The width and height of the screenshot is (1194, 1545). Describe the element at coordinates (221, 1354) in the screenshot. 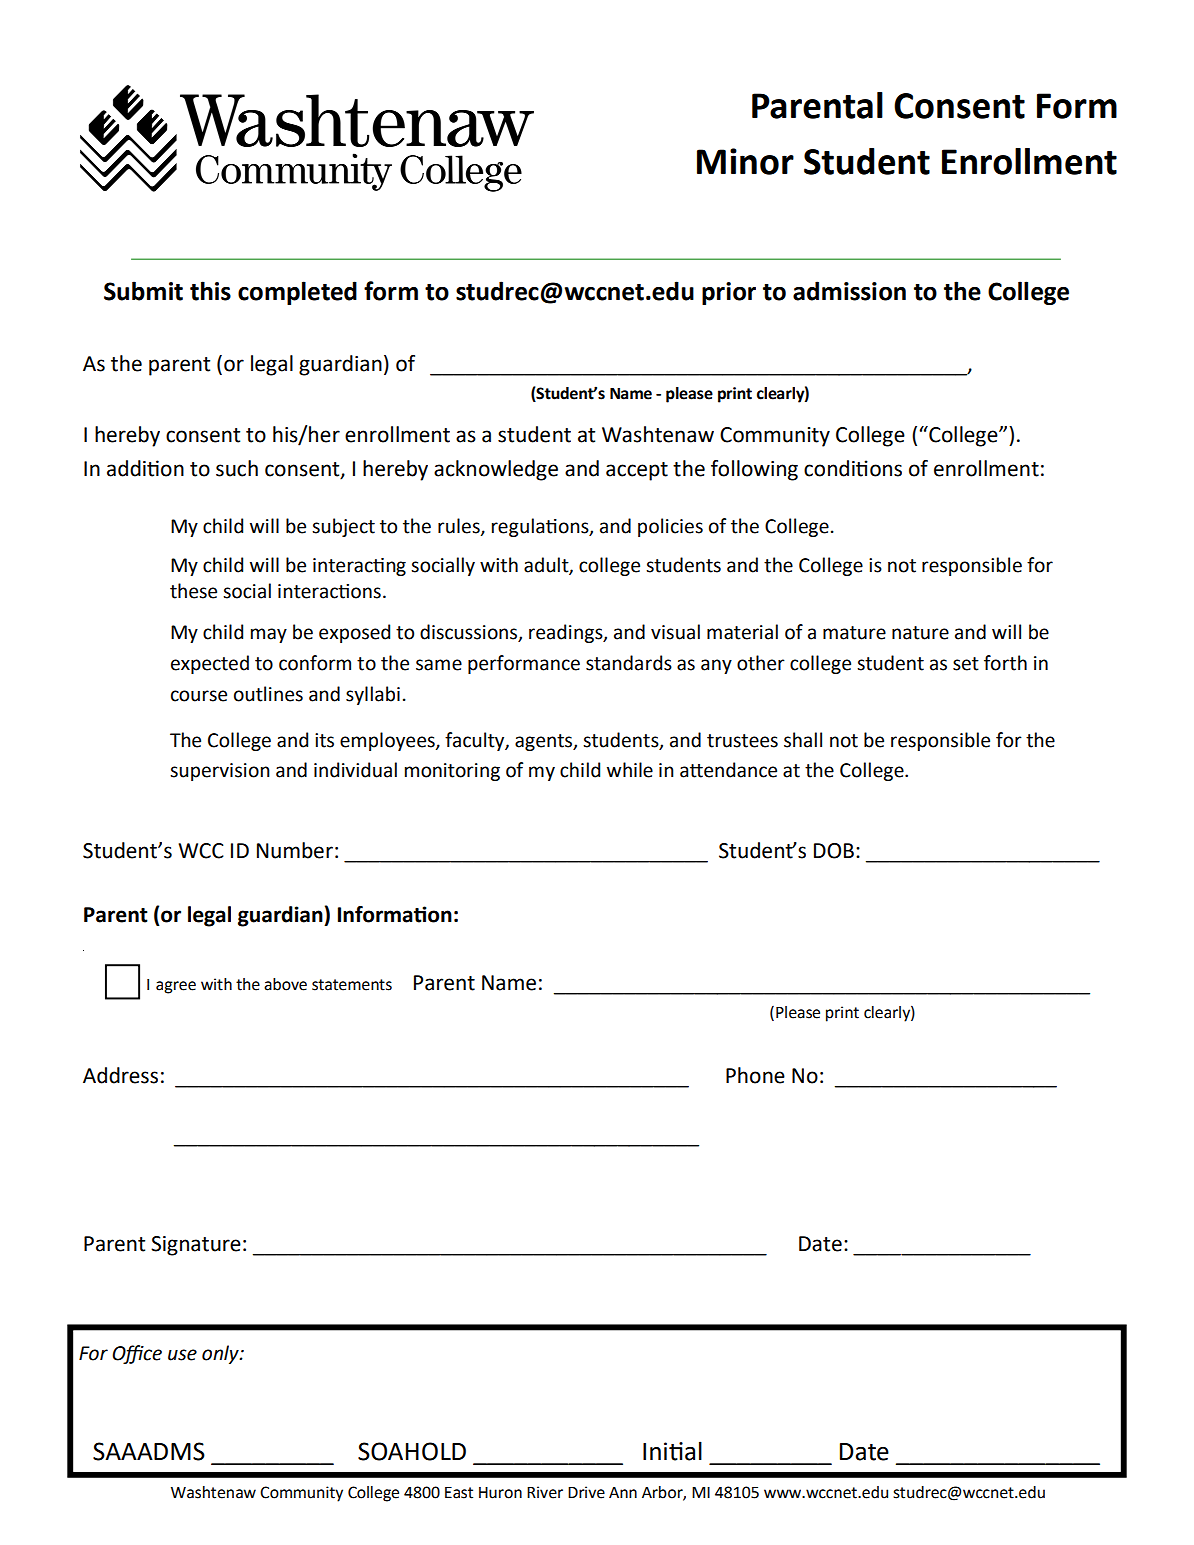

I see `only` at that location.
